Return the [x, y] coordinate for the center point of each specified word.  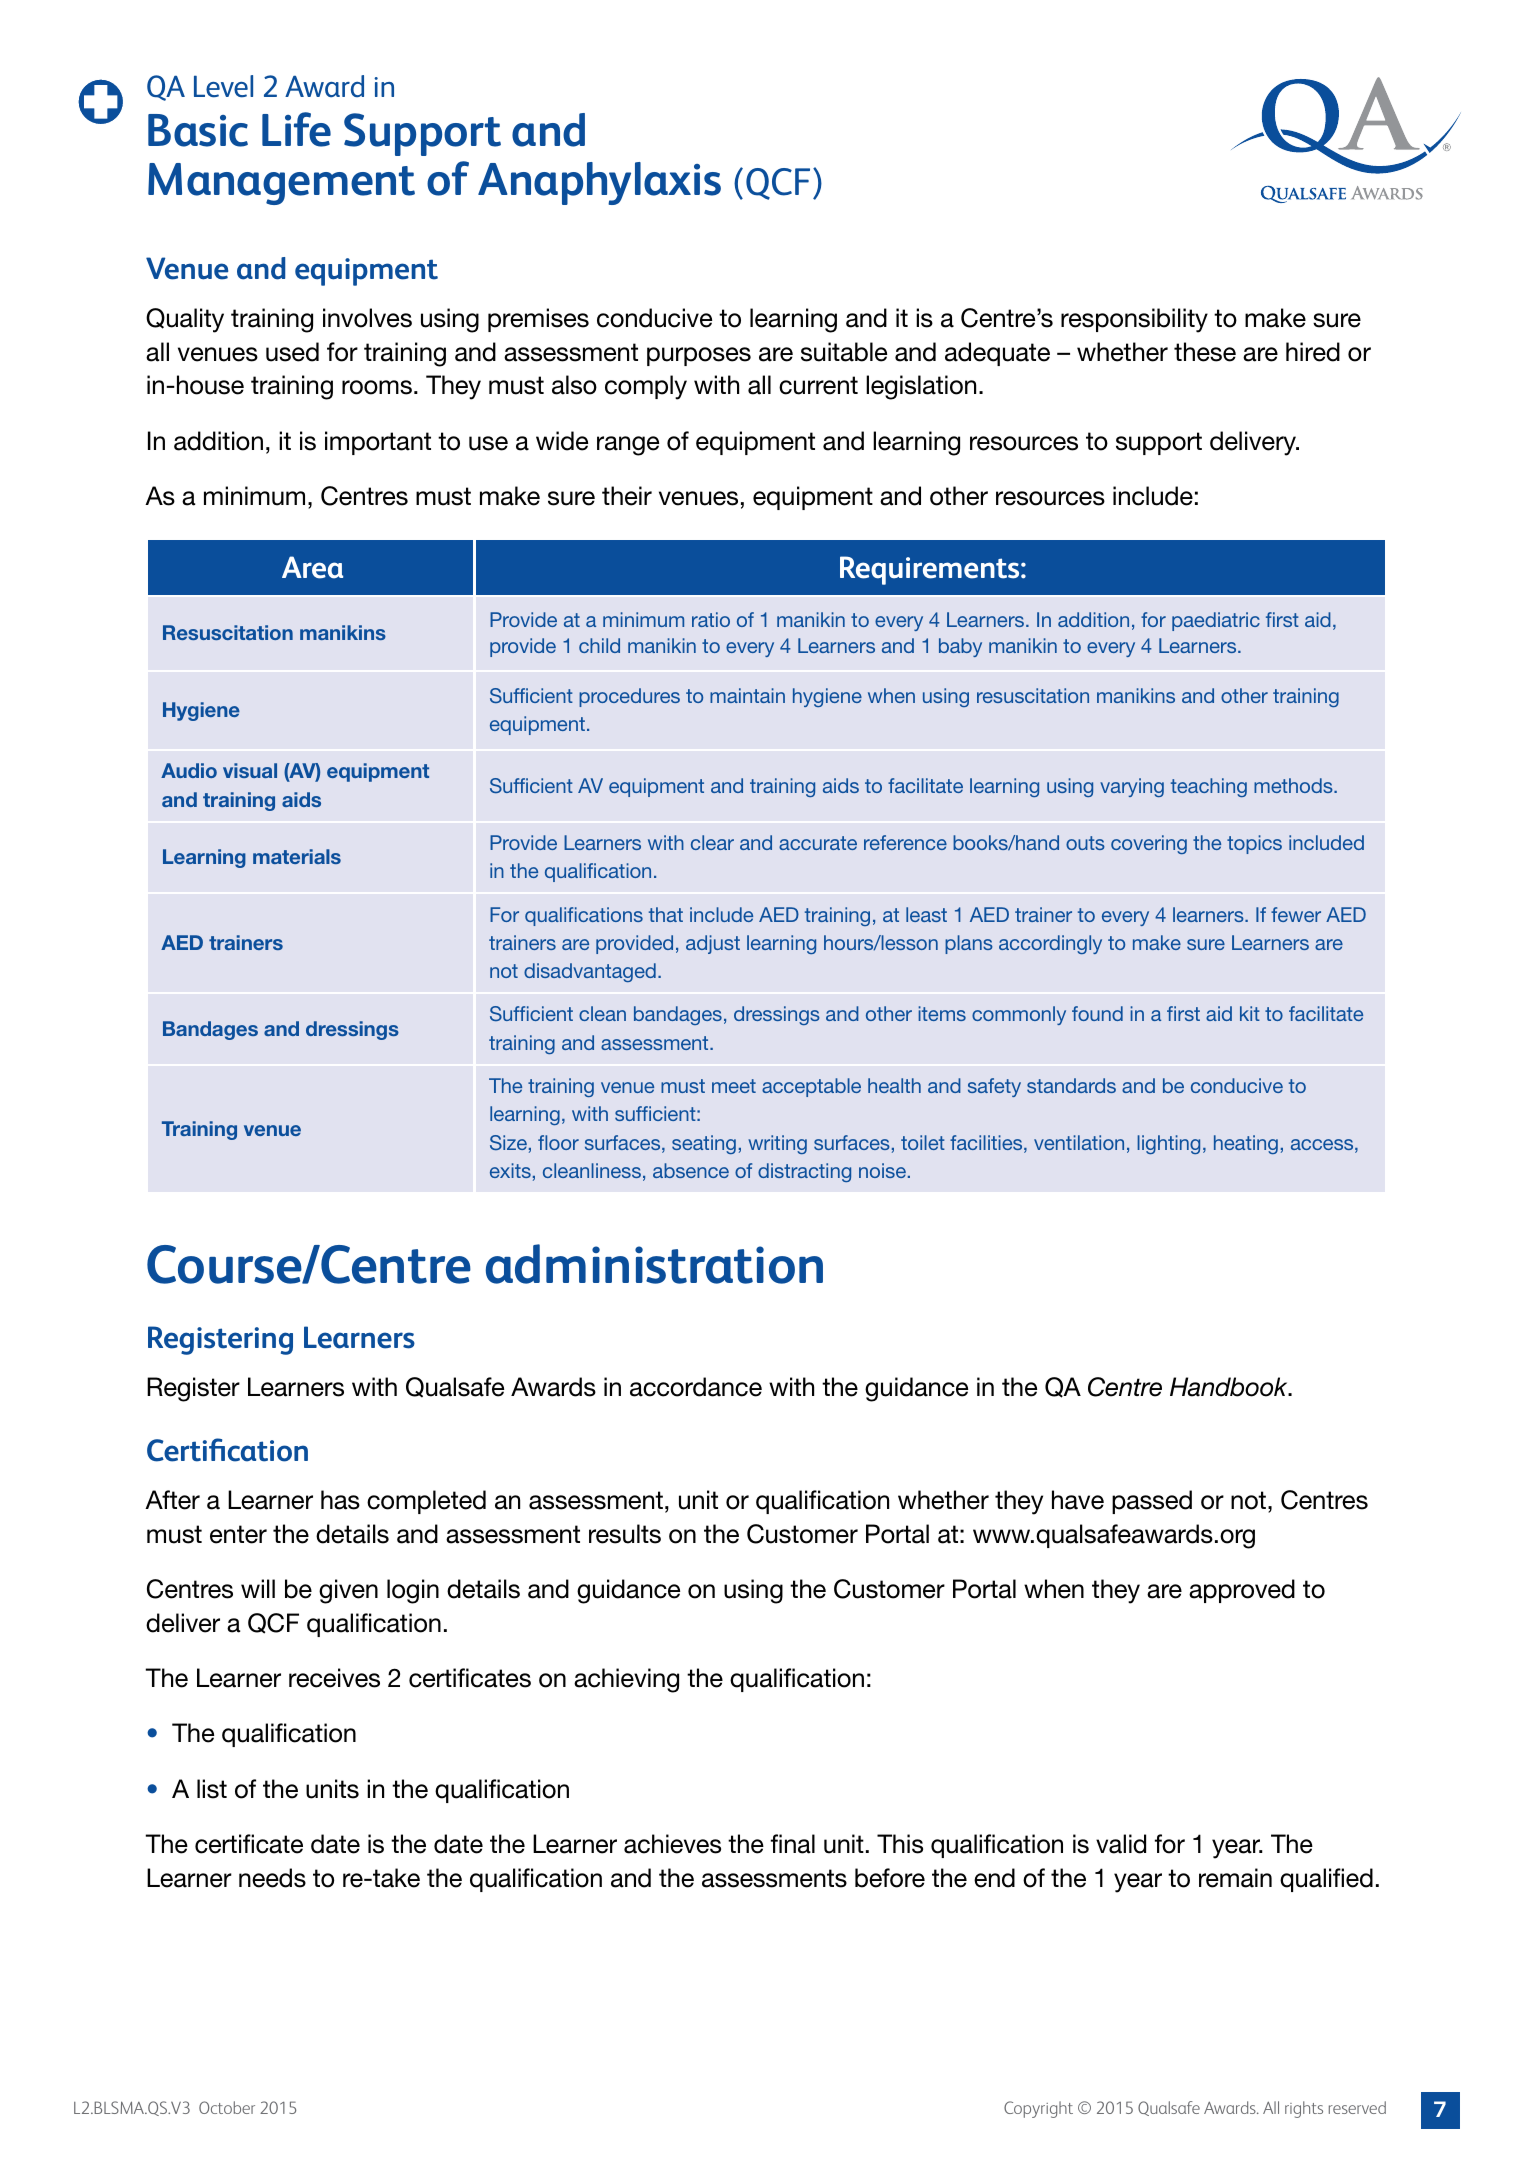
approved [1242, 1591]
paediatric [1216, 621]
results [625, 1534]
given [348, 1591]
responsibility [1134, 320]
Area [312, 567]
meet [734, 1086]
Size [508, 1142]
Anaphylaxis [599, 183]
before [890, 1878]
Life [296, 129]
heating [1246, 1144]
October [227, 2107]
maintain [747, 695]
